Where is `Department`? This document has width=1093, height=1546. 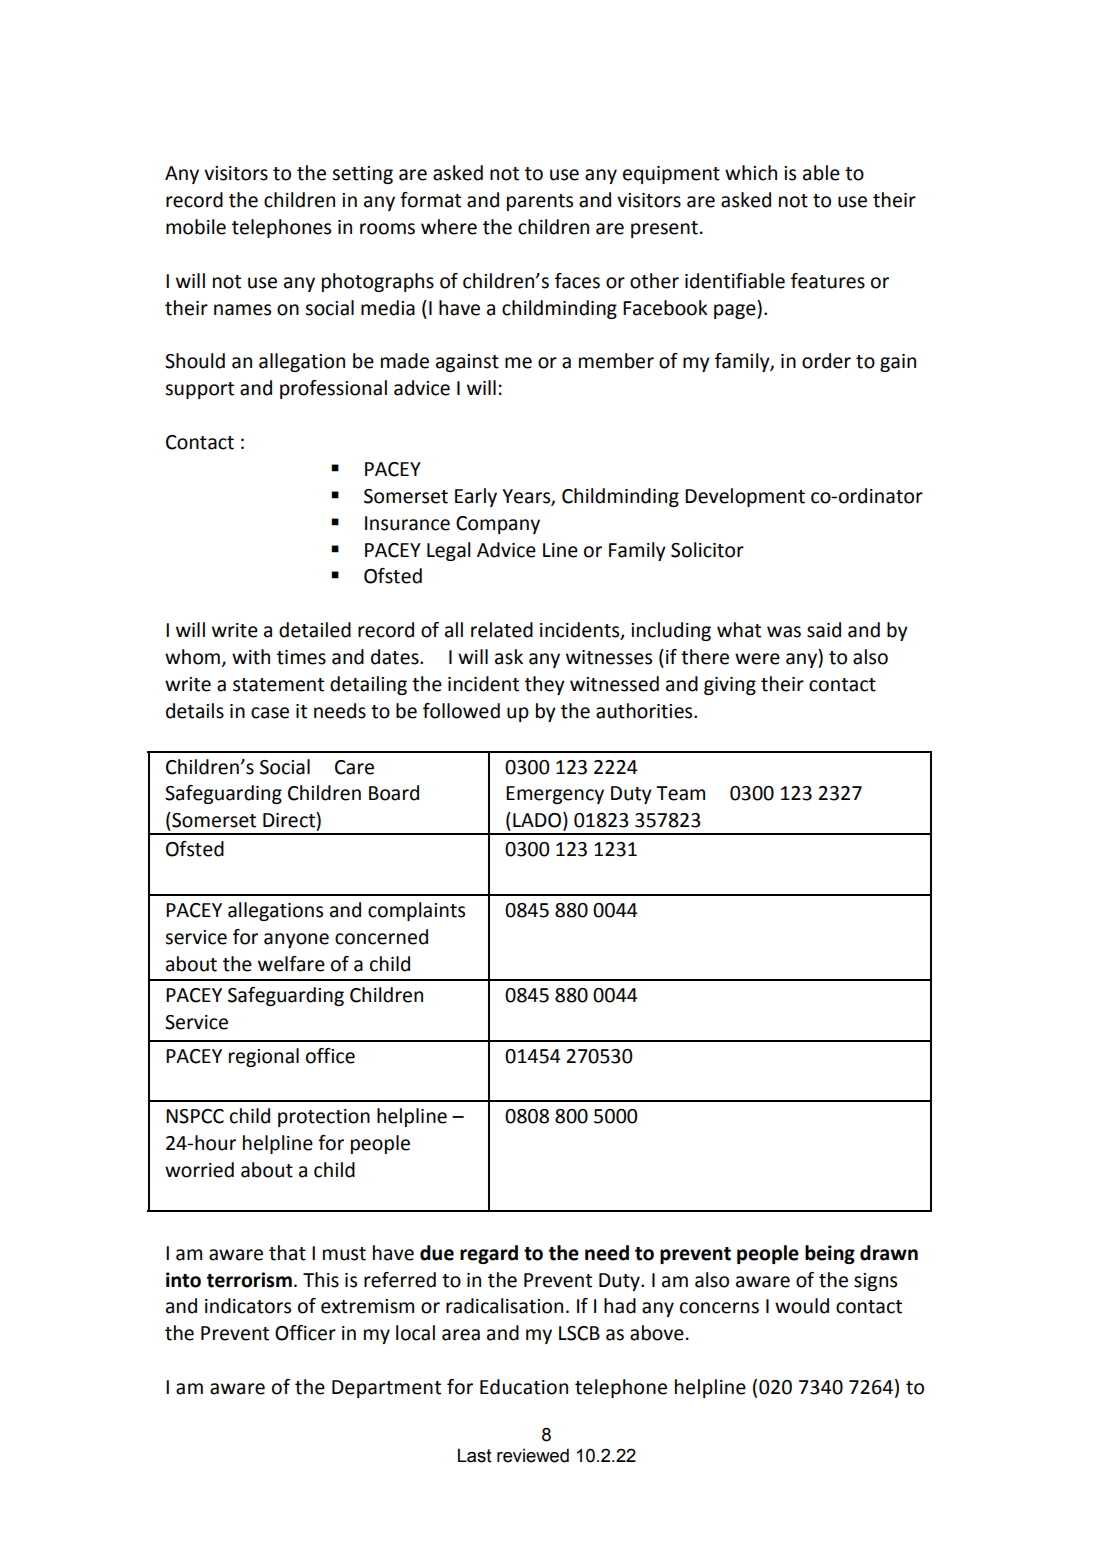 Department is located at coordinates (386, 1389).
